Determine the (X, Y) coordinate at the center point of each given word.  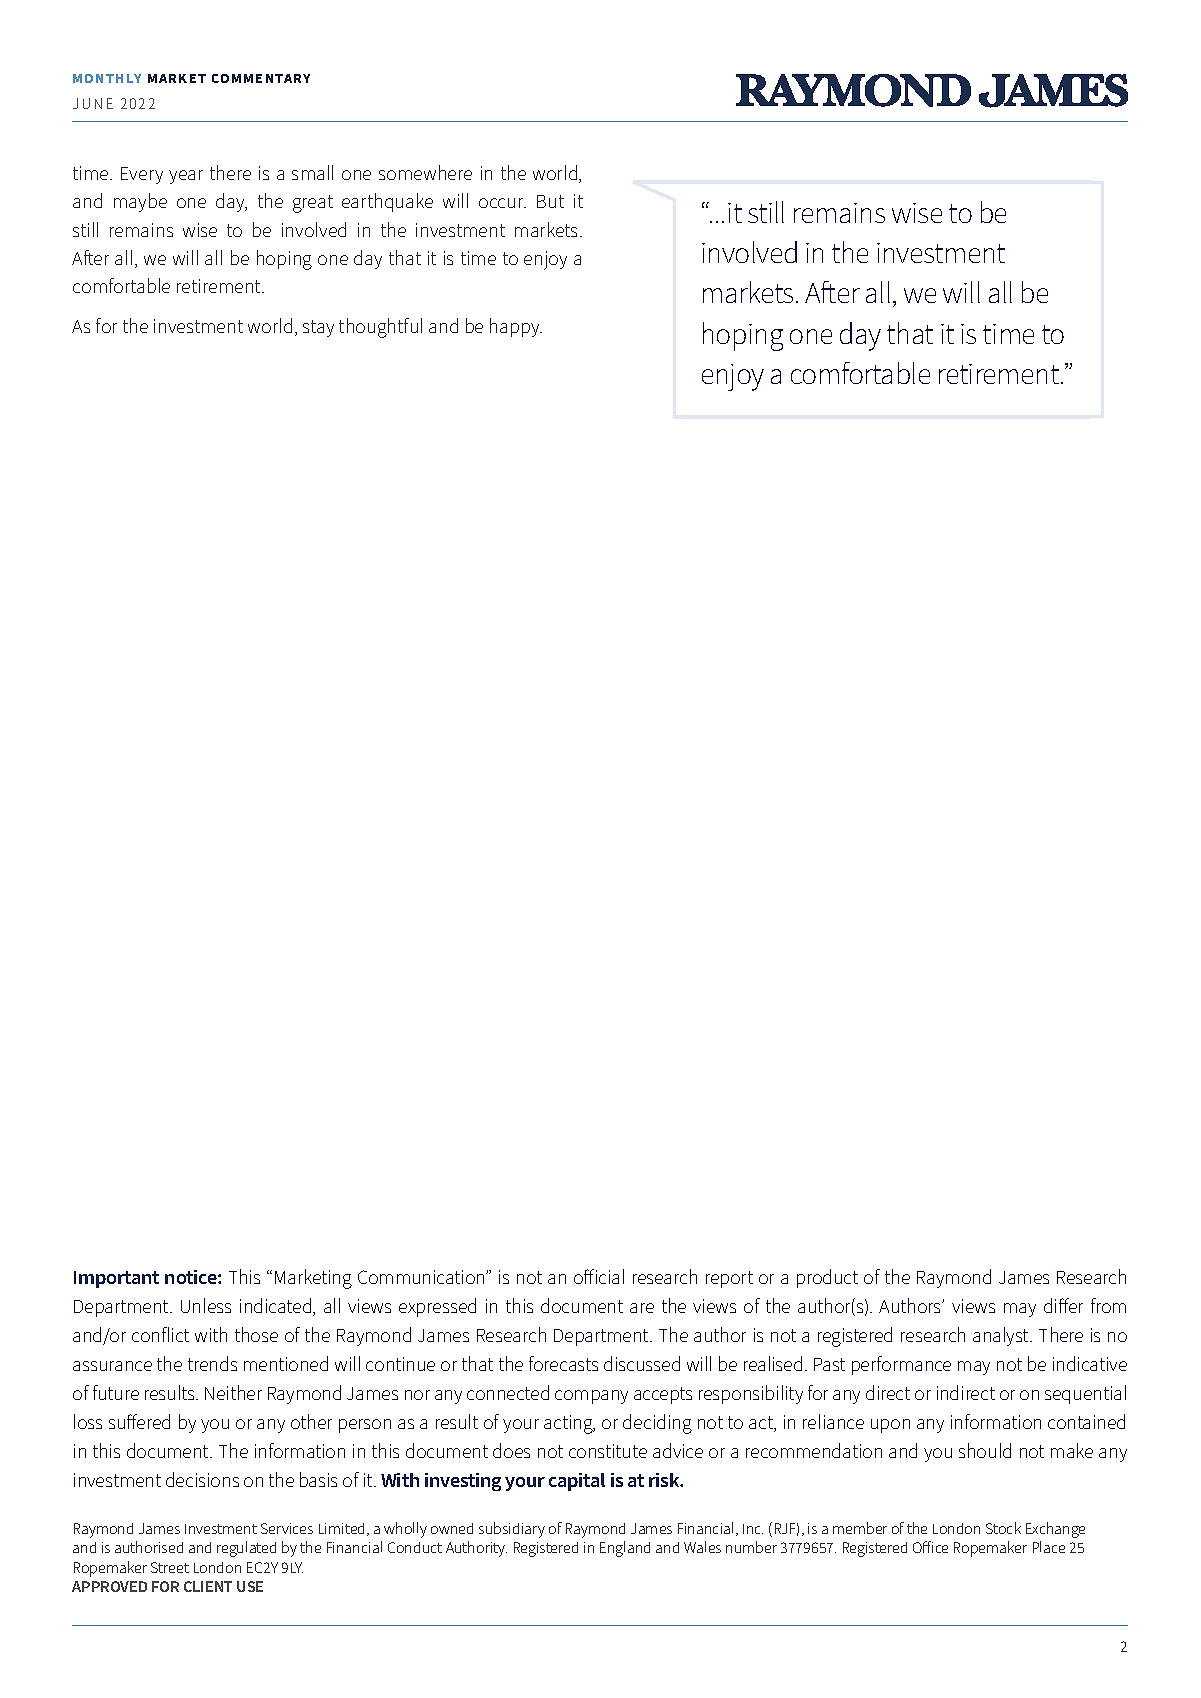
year (186, 177)
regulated (246, 1549)
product (827, 1278)
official (599, 1276)
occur (502, 203)
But (550, 201)
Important (116, 1279)
